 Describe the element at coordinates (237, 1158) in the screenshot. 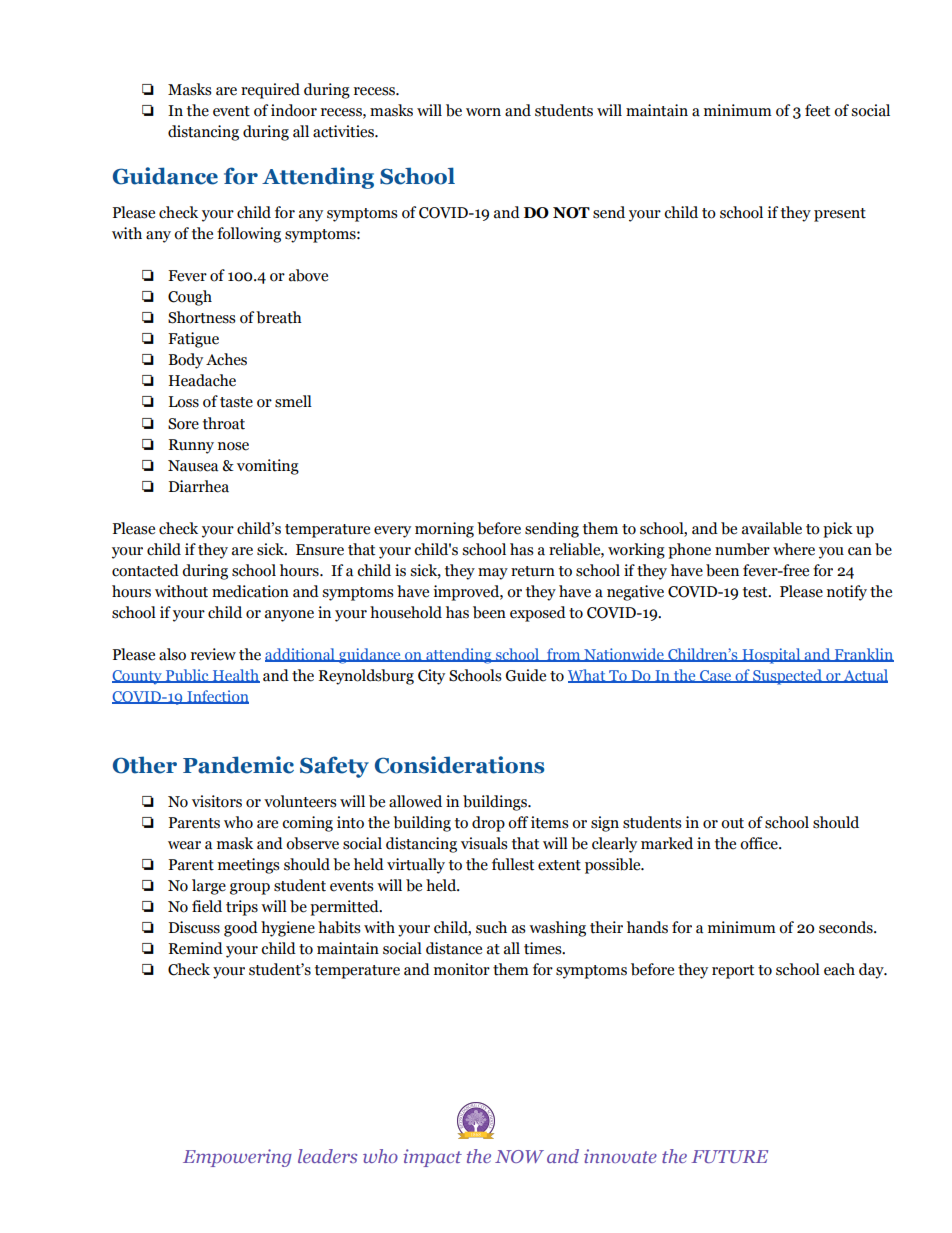

I see `Empowering` at that location.
